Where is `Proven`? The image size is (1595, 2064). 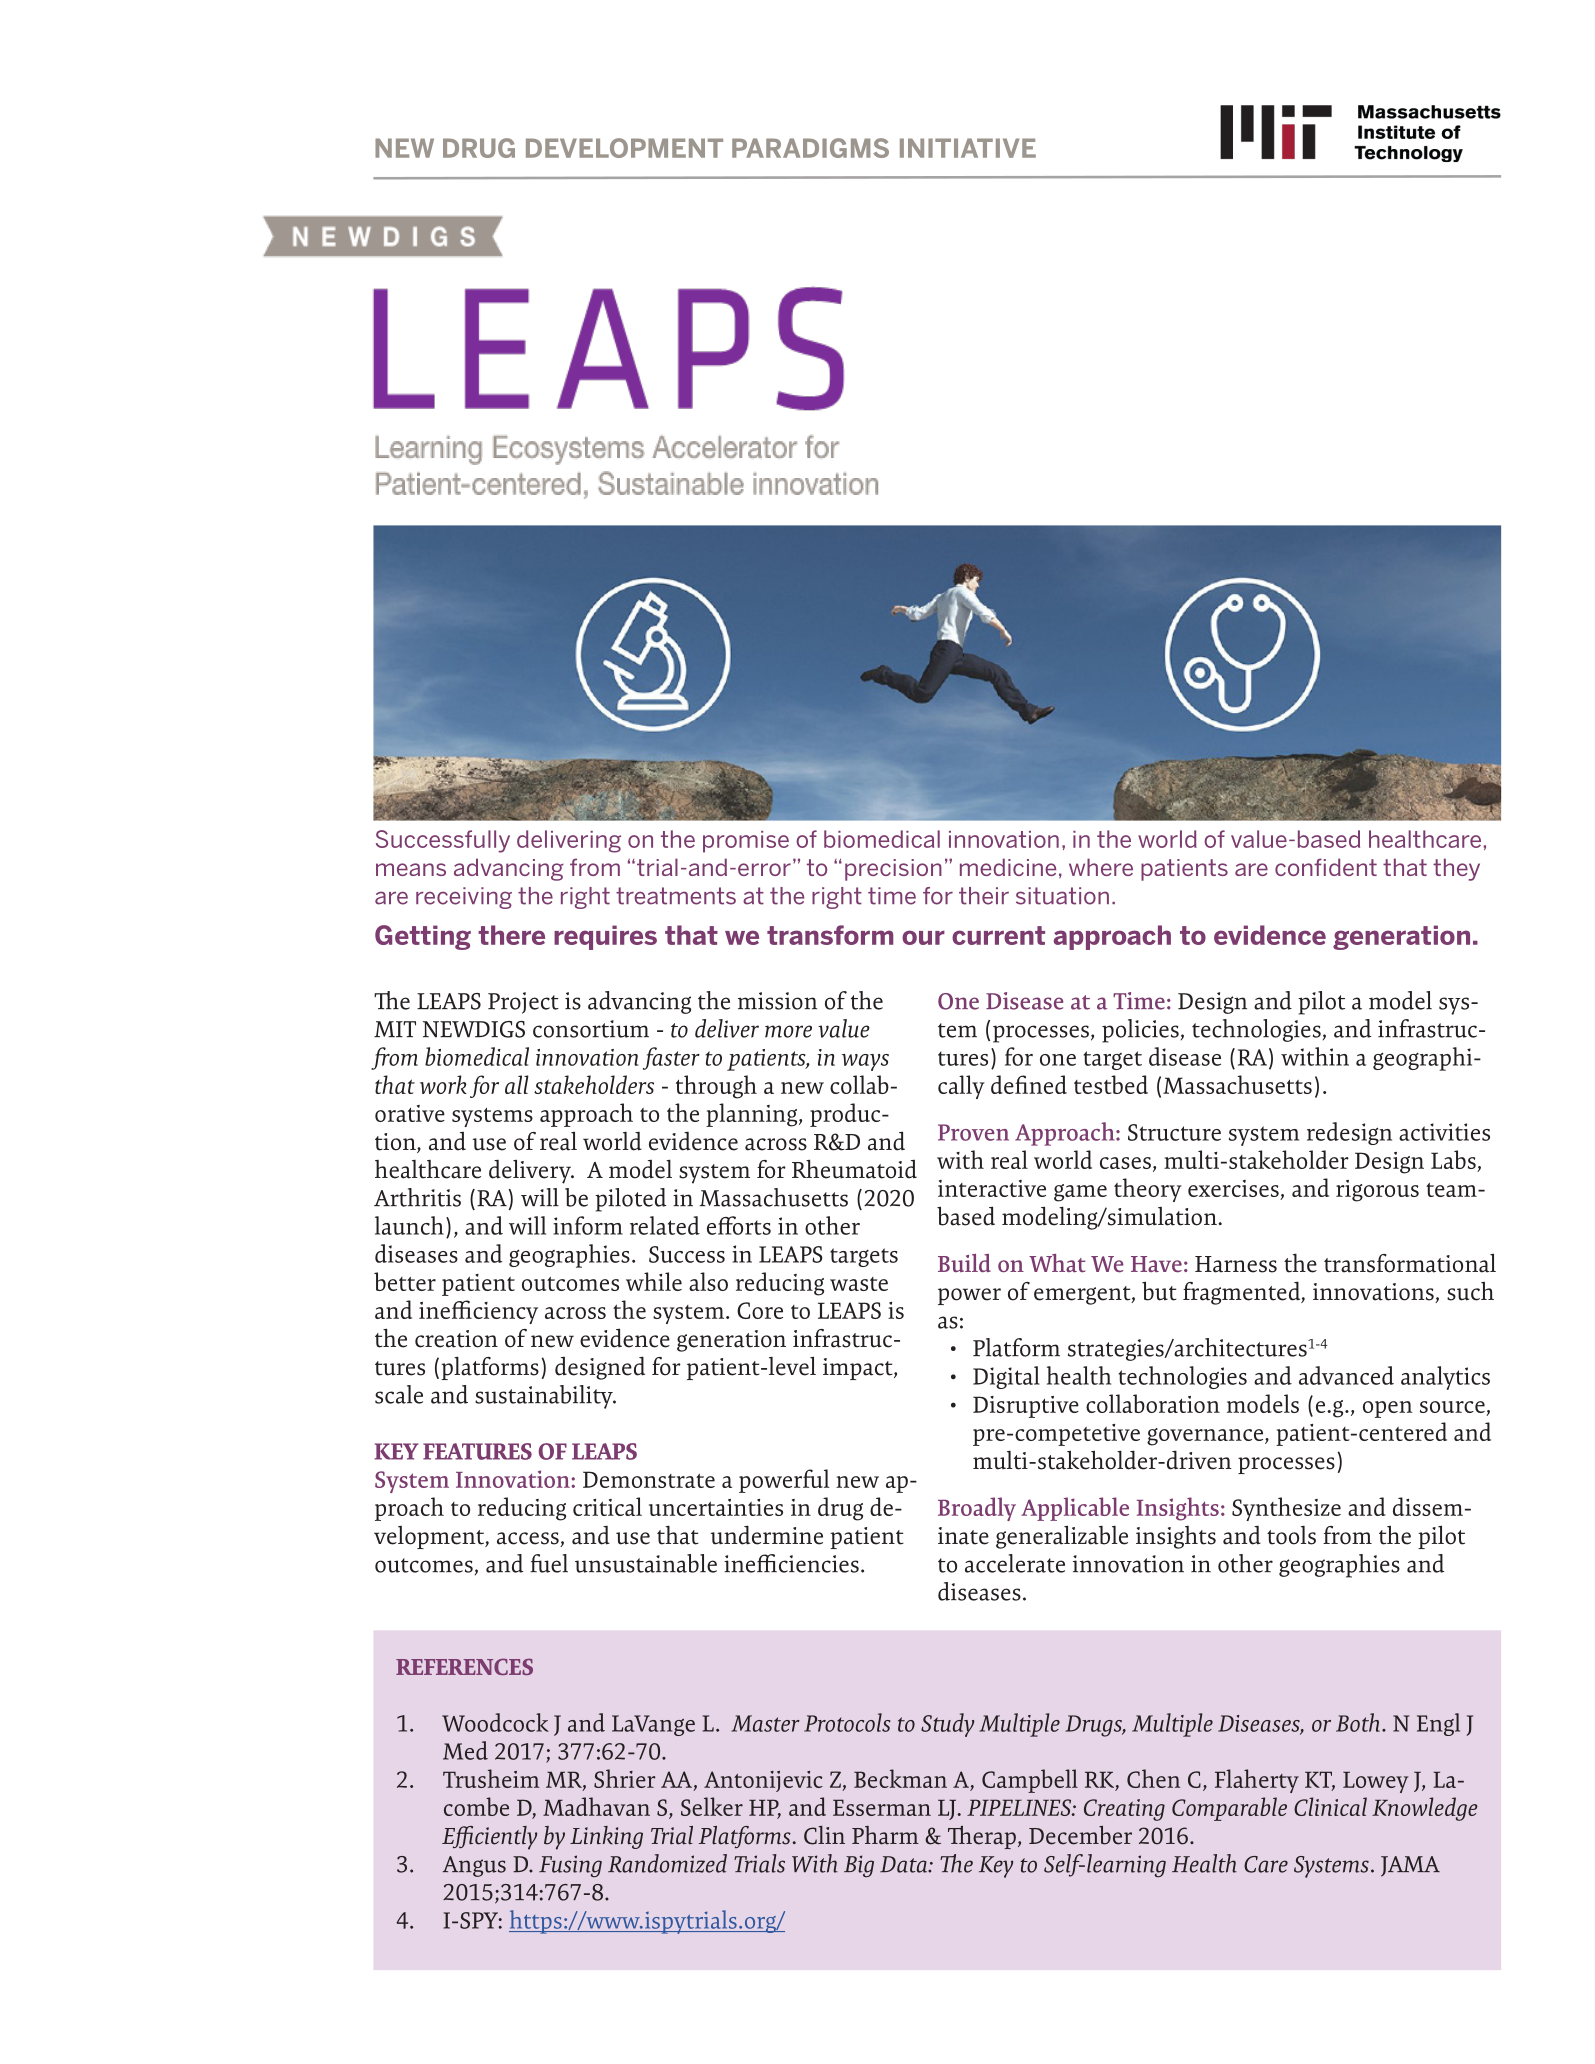
Proven is located at coordinates (973, 1132).
